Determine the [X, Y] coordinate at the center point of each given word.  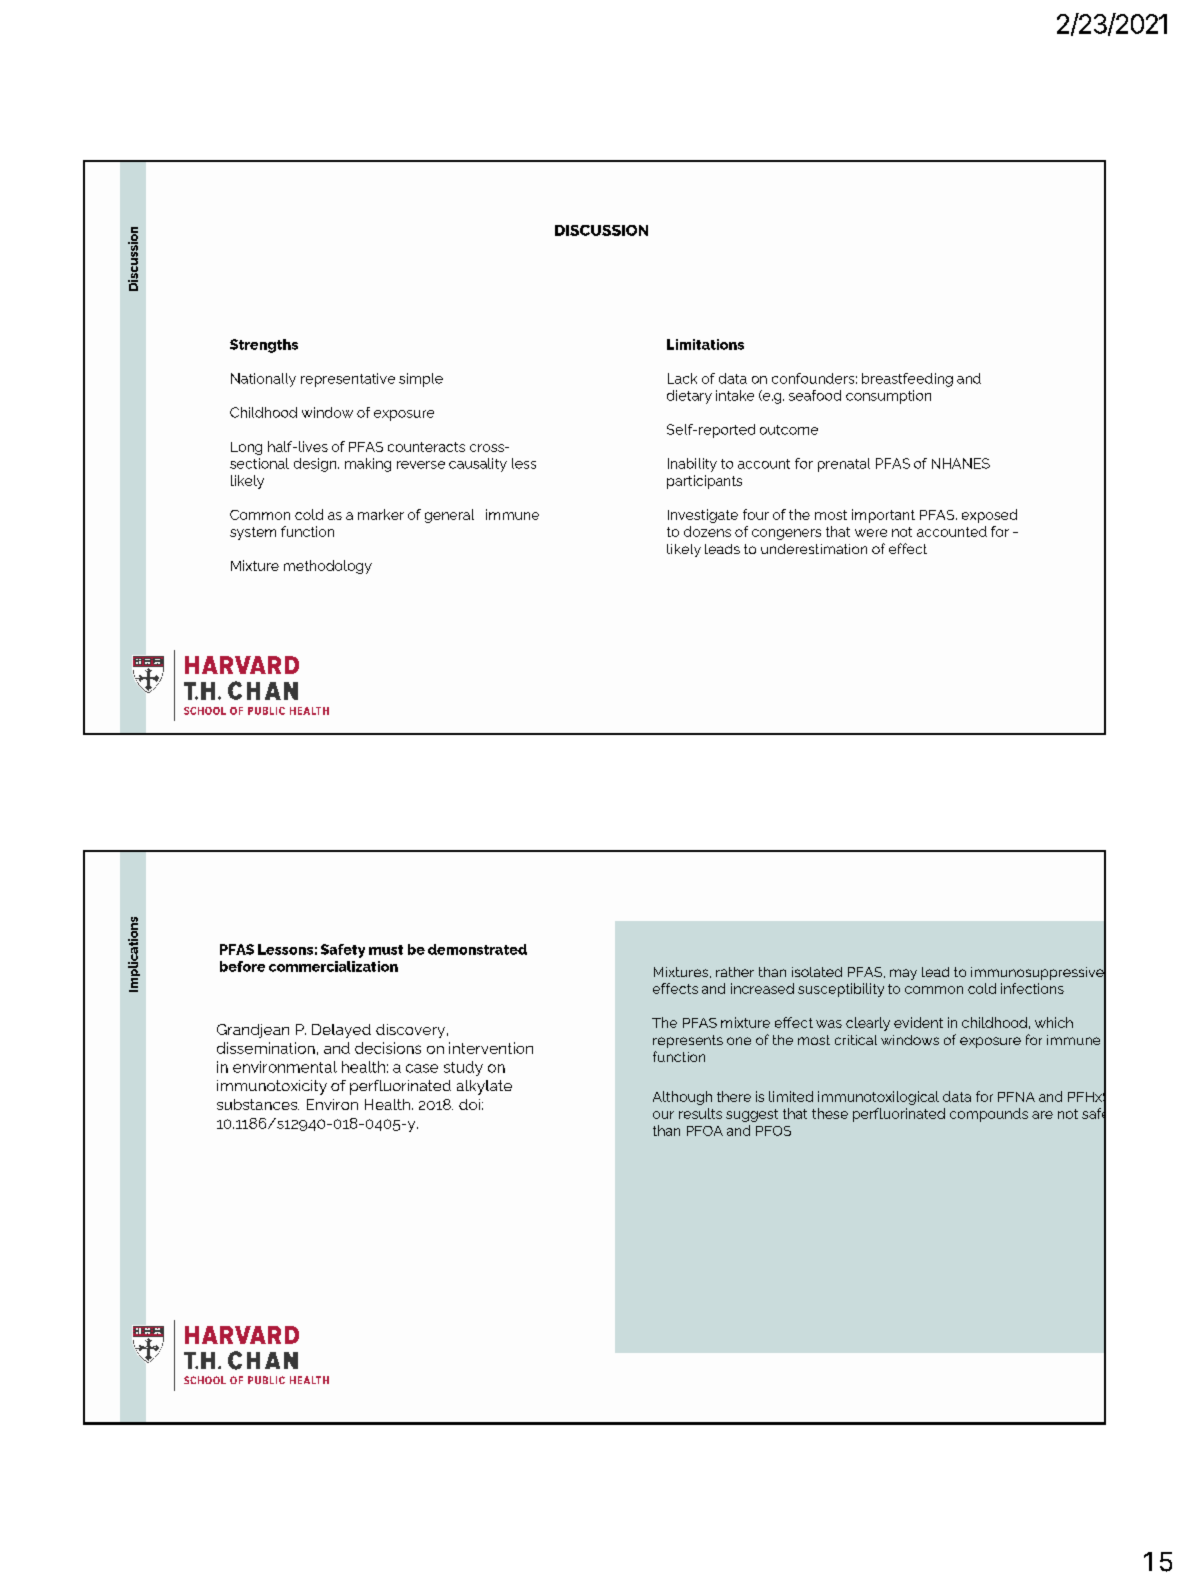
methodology [328, 567]
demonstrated [477, 949]
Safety [343, 951]
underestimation [814, 549]
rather [735, 972]
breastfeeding [907, 380]
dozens [707, 531]
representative [348, 380]
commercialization [333, 966]
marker [381, 514]
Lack [682, 378]
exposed [989, 516]
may [903, 974]
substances [258, 1104]
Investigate [703, 516]
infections [1032, 988]
